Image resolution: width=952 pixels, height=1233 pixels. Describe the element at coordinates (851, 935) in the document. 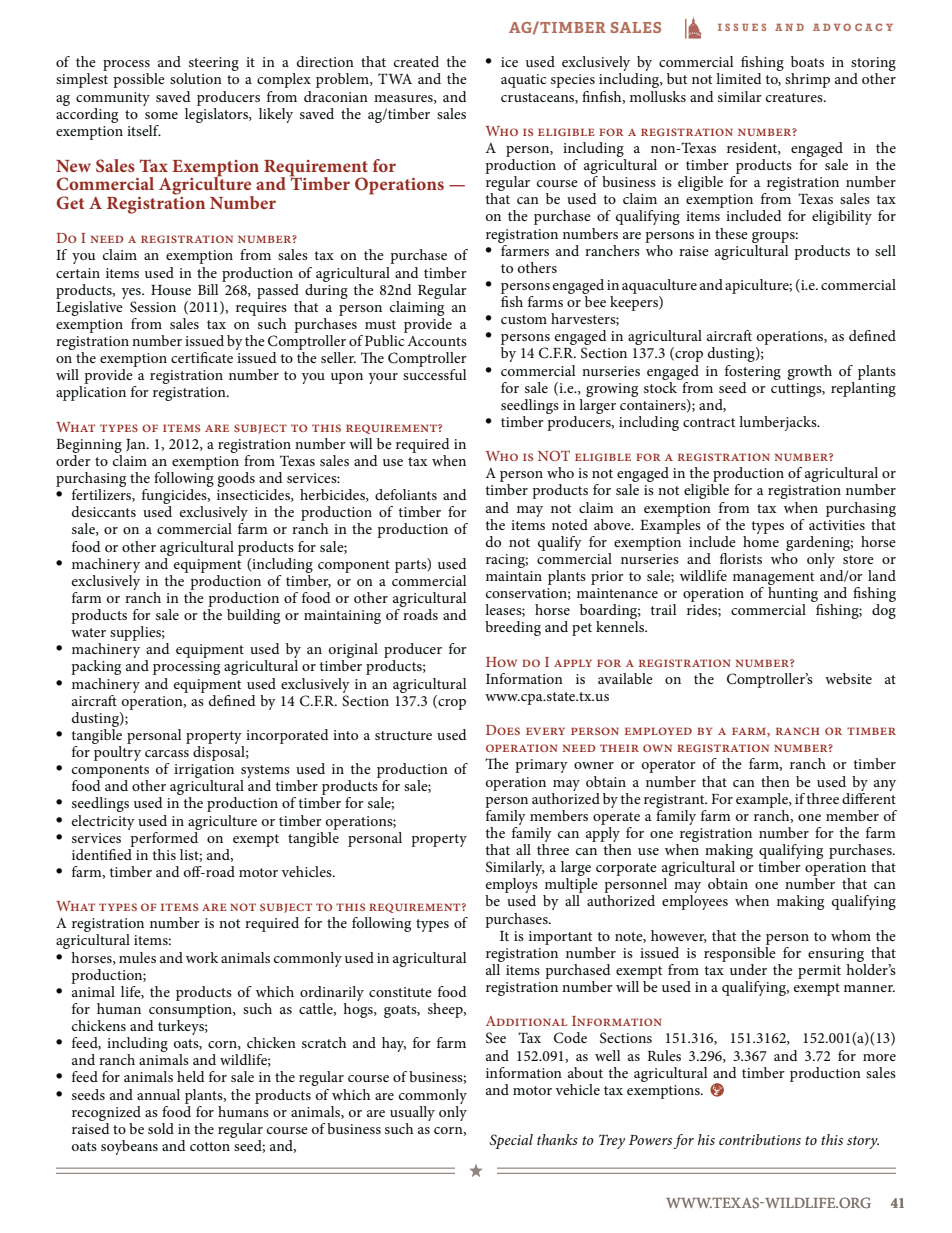

I see `whom` at that location.
